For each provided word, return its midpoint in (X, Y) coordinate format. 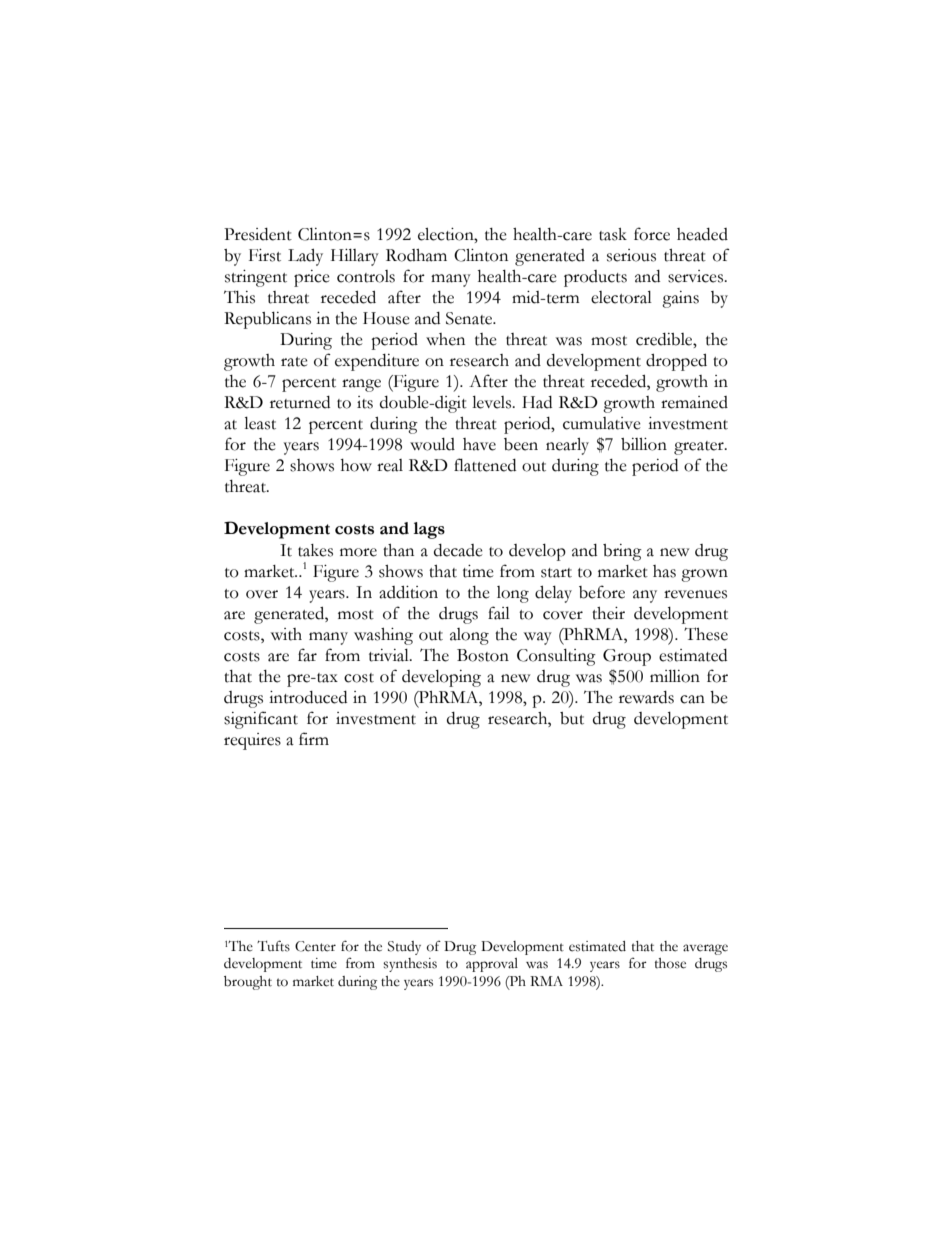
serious (631, 255)
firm (314, 738)
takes (315, 550)
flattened (485, 465)
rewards (646, 697)
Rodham (416, 255)
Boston (483, 655)
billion (644, 444)
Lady (305, 257)
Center (315, 946)
